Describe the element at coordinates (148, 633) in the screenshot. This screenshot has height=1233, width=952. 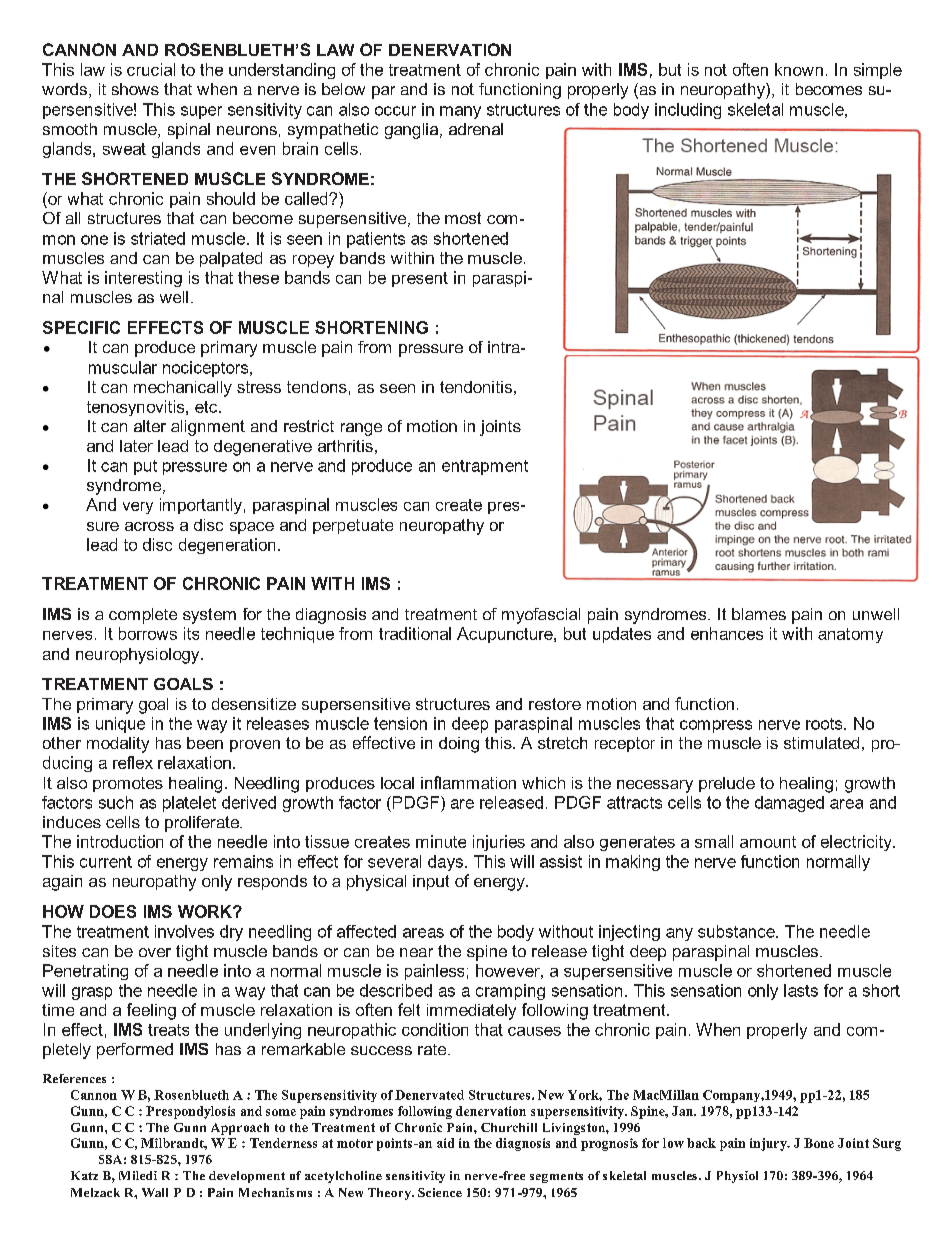
I see `borrows` at that location.
